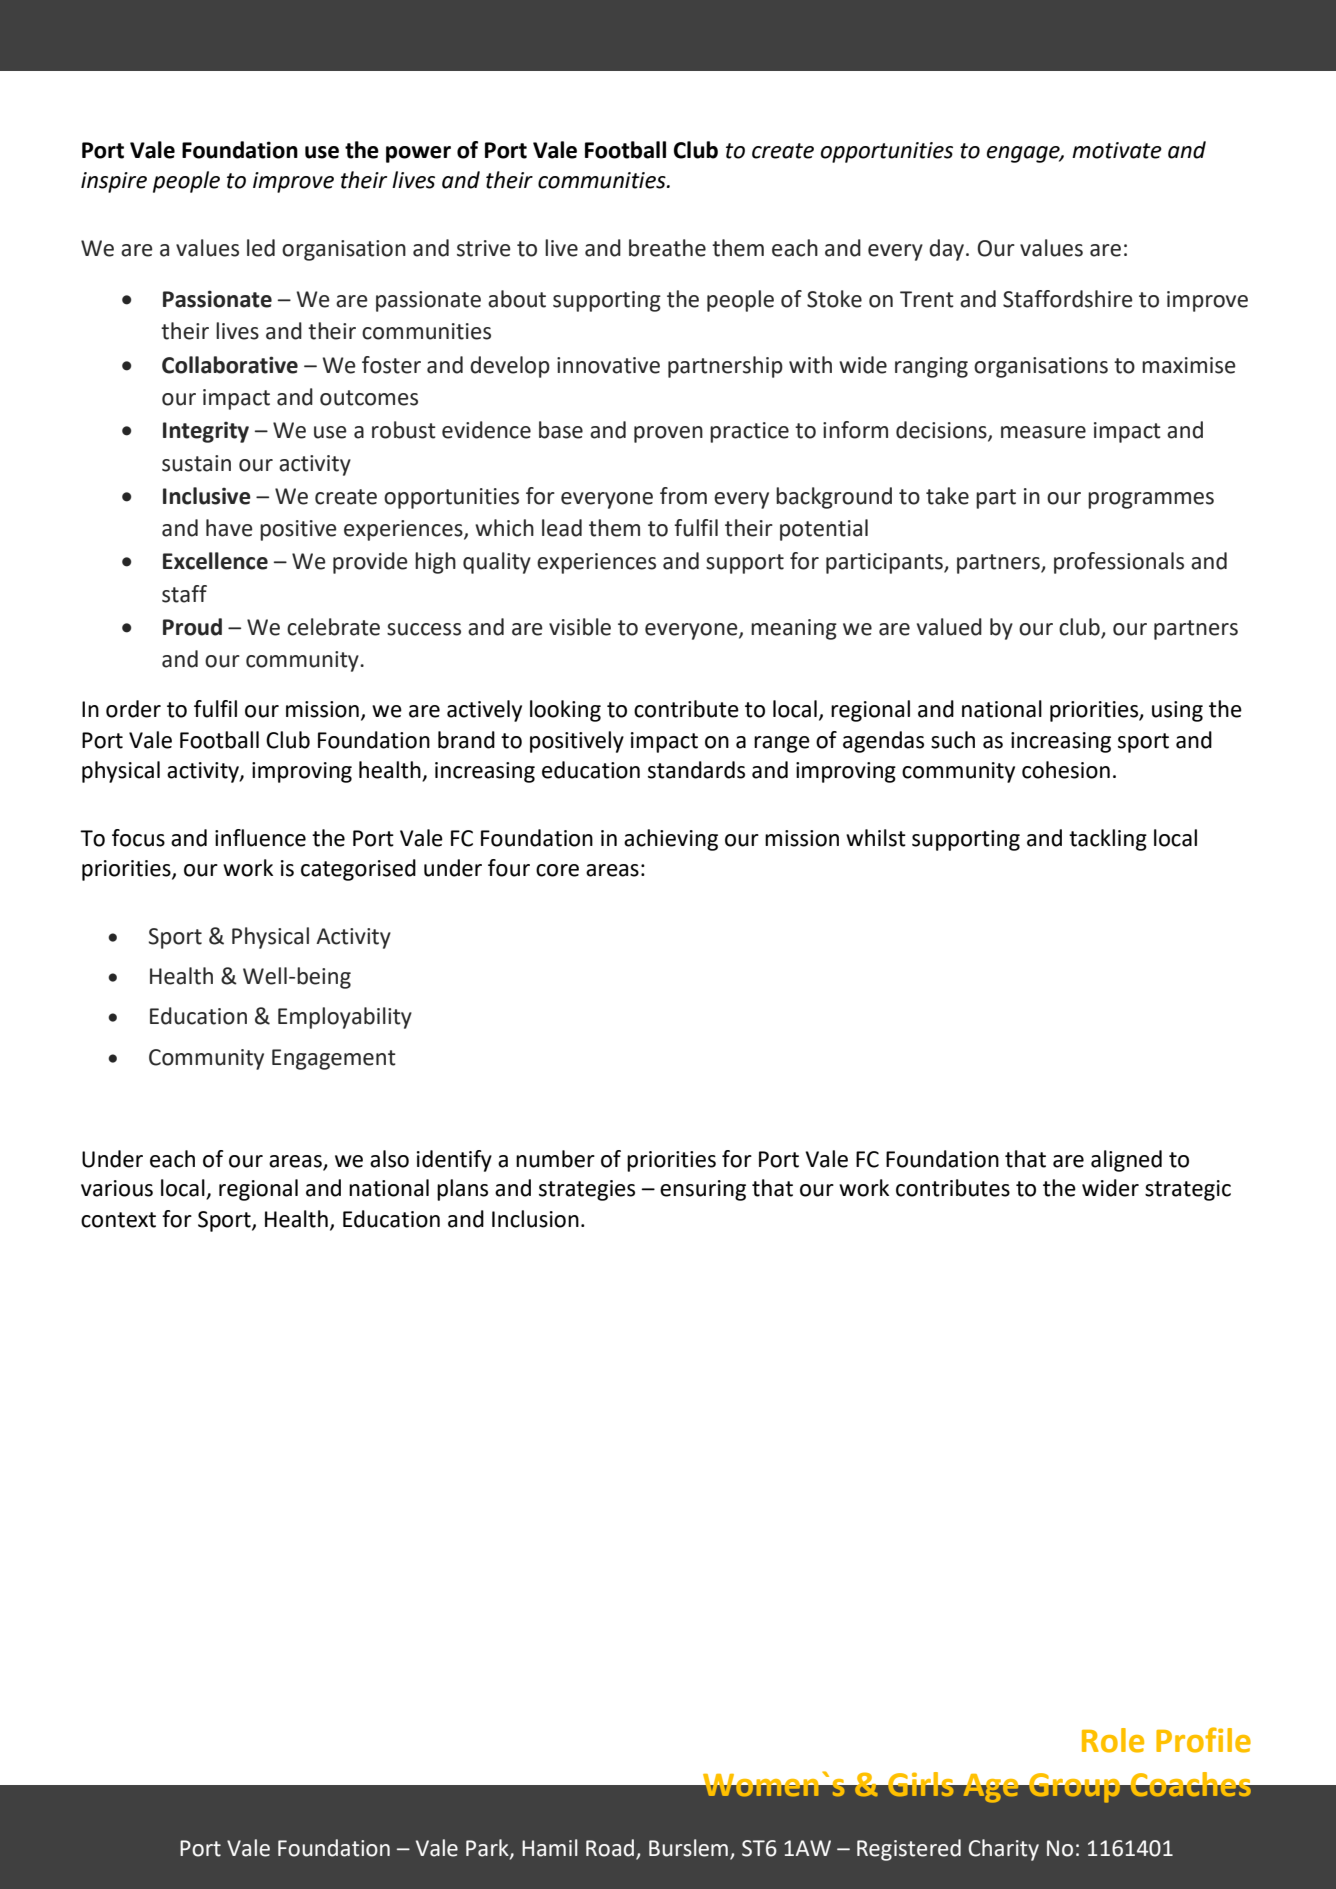 Image resolution: width=1336 pixels, height=1889 pixels. I want to click on visible, so click(580, 627).
